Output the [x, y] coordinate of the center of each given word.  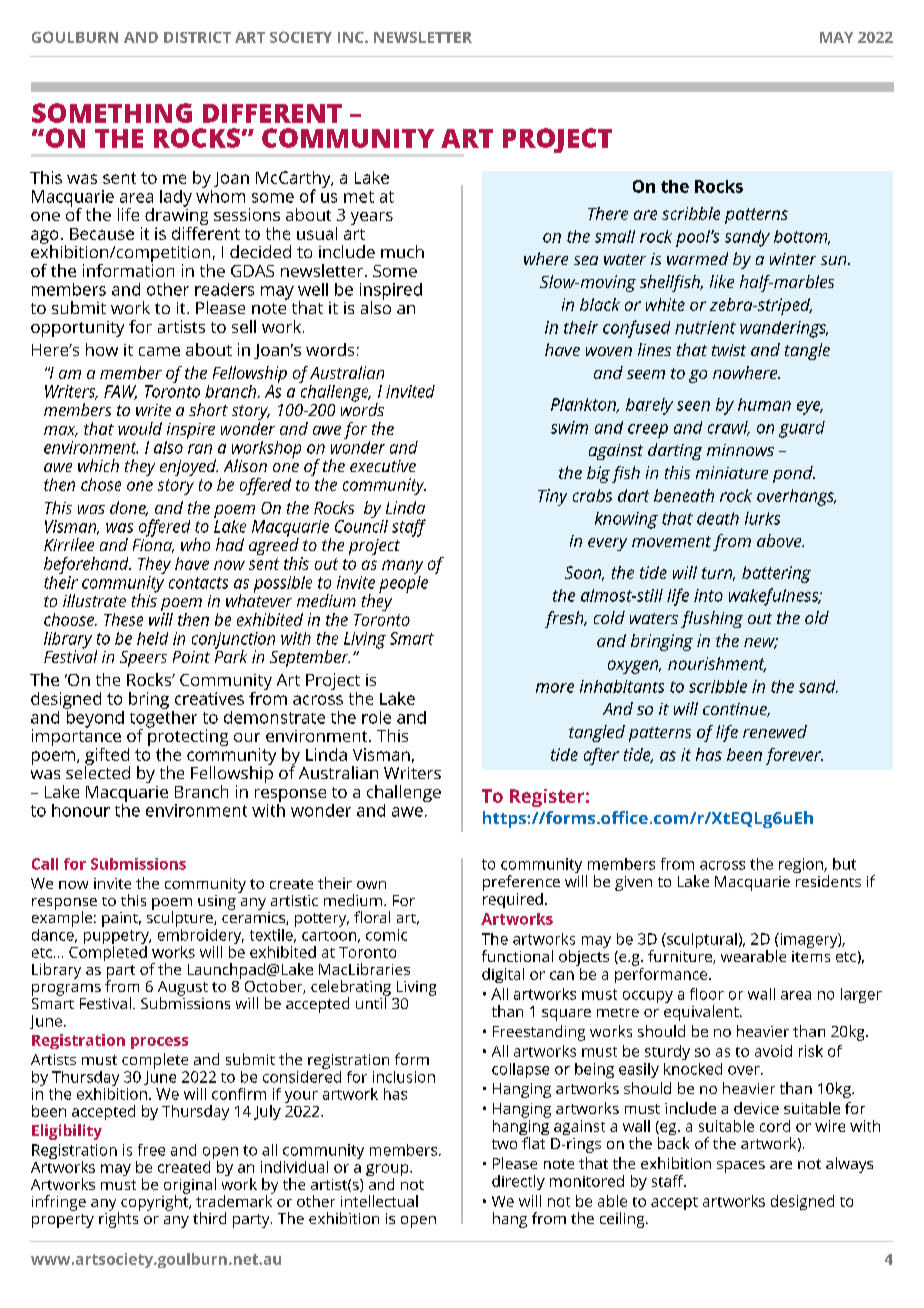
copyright [156, 1202]
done [129, 508]
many [402, 567]
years [372, 218]
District [197, 37]
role [376, 717]
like [722, 281]
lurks [762, 518]
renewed [775, 731]
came [159, 351]
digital [503, 975]
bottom [802, 237]
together [163, 719]
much [402, 251]
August [183, 989]
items [811, 956]
